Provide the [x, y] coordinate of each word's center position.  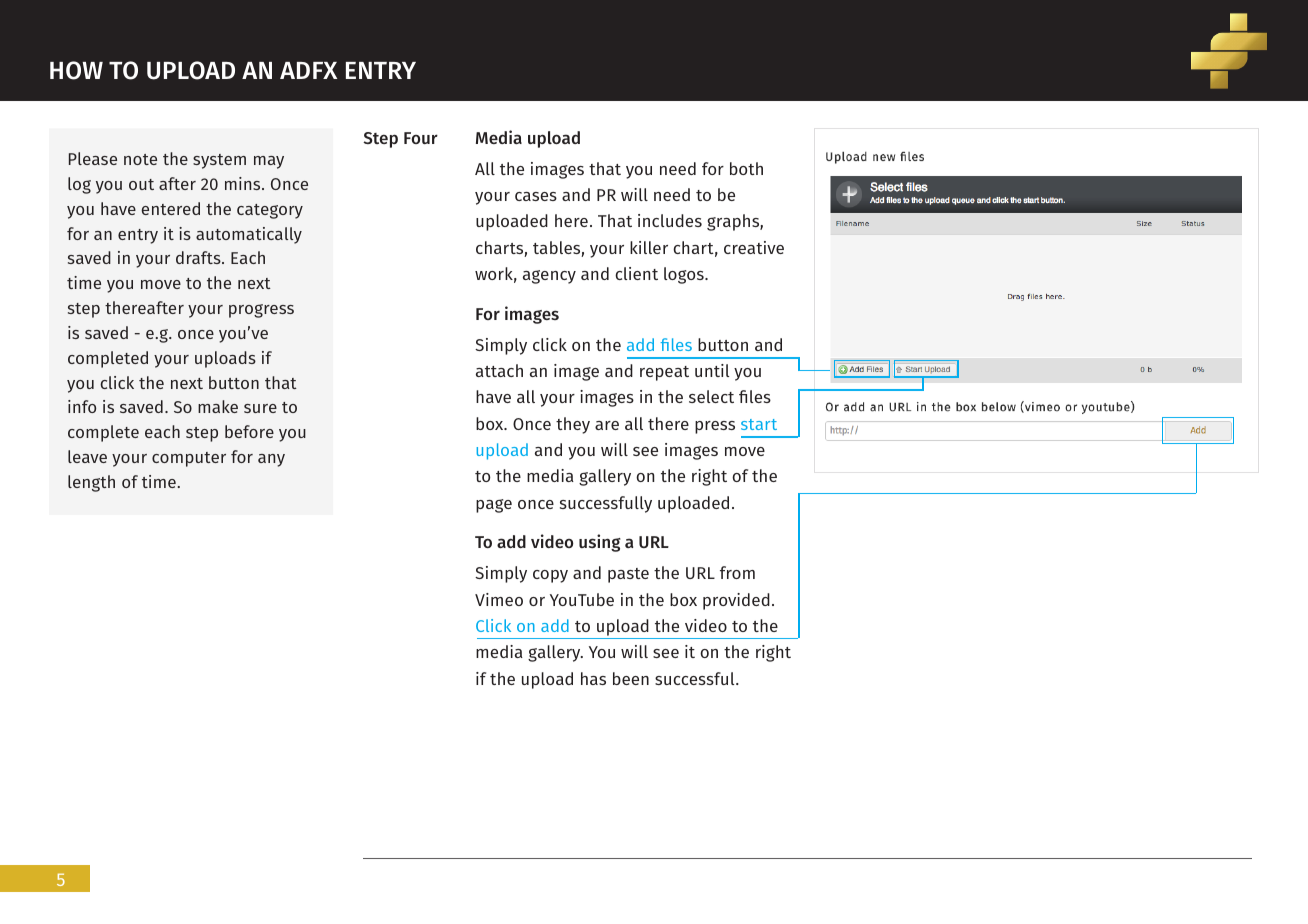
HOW [76, 70]
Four [421, 138]
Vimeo [499, 599]
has [593, 678]
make [218, 406]
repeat [664, 373]
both [746, 168]
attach [499, 370]
